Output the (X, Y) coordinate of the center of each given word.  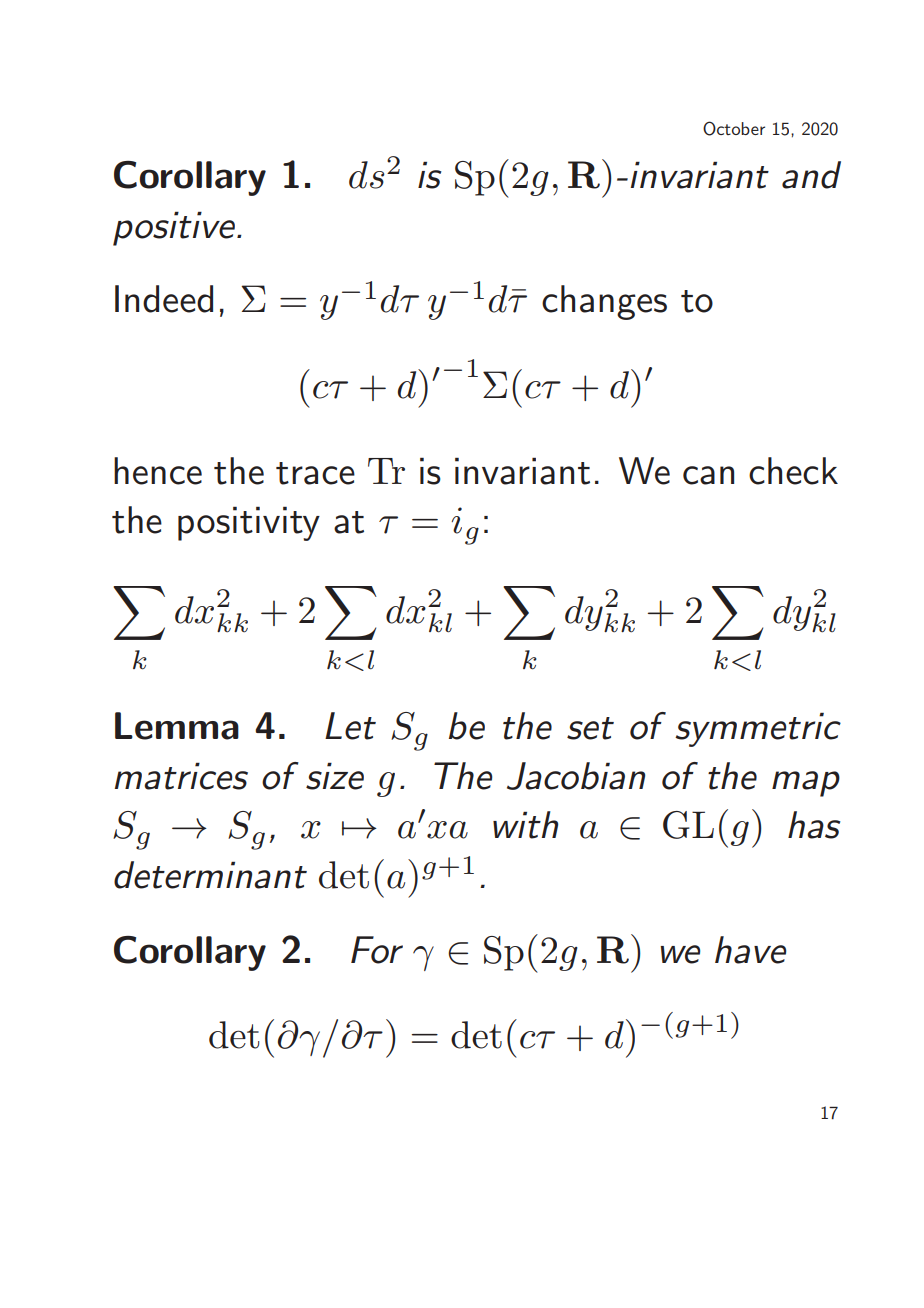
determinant (210, 875)
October (734, 128)
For (377, 950)
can (708, 475)
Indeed (164, 299)
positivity (249, 523)
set (590, 728)
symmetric (758, 729)
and (811, 175)
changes (604, 302)
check (793, 471)
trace (315, 473)
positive (174, 228)
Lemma (177, 726)
